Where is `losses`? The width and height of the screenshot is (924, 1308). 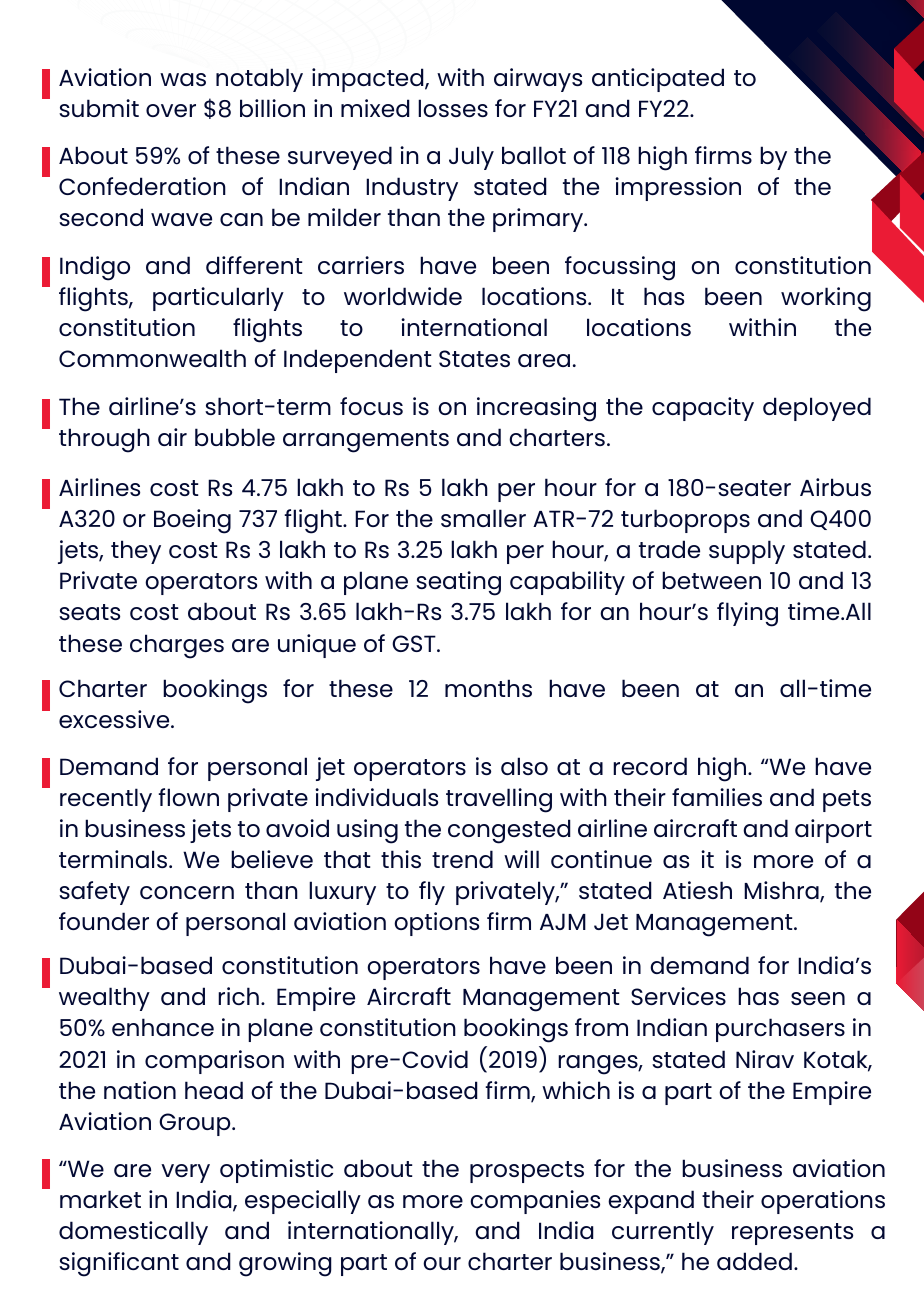
losses is located at coordinates (453, 108).
